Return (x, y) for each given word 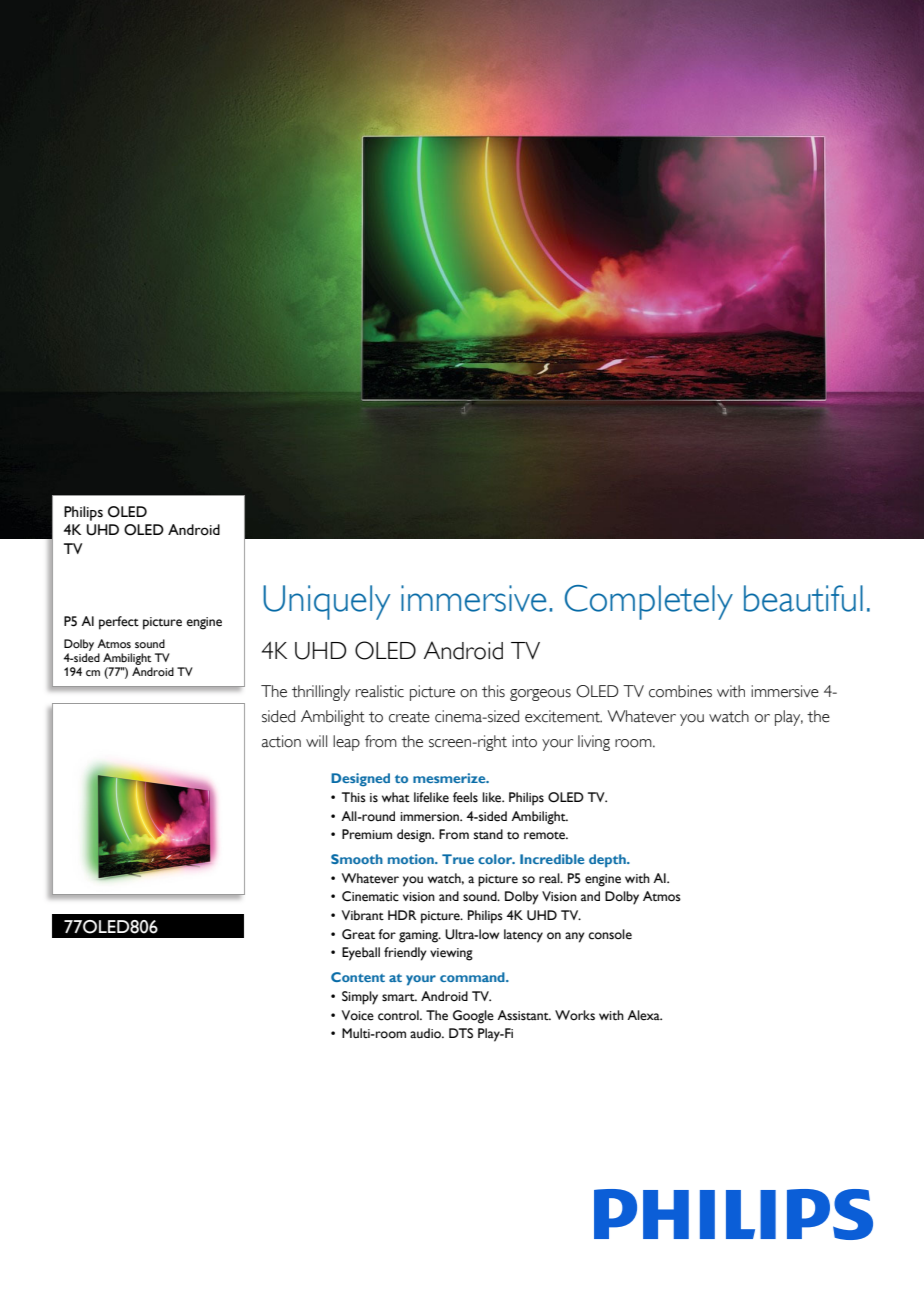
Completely (649, 602)
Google (473, 1017)
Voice (358, 1015)
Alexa (644, 1015)
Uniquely (326, 602)
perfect (119, 623)
